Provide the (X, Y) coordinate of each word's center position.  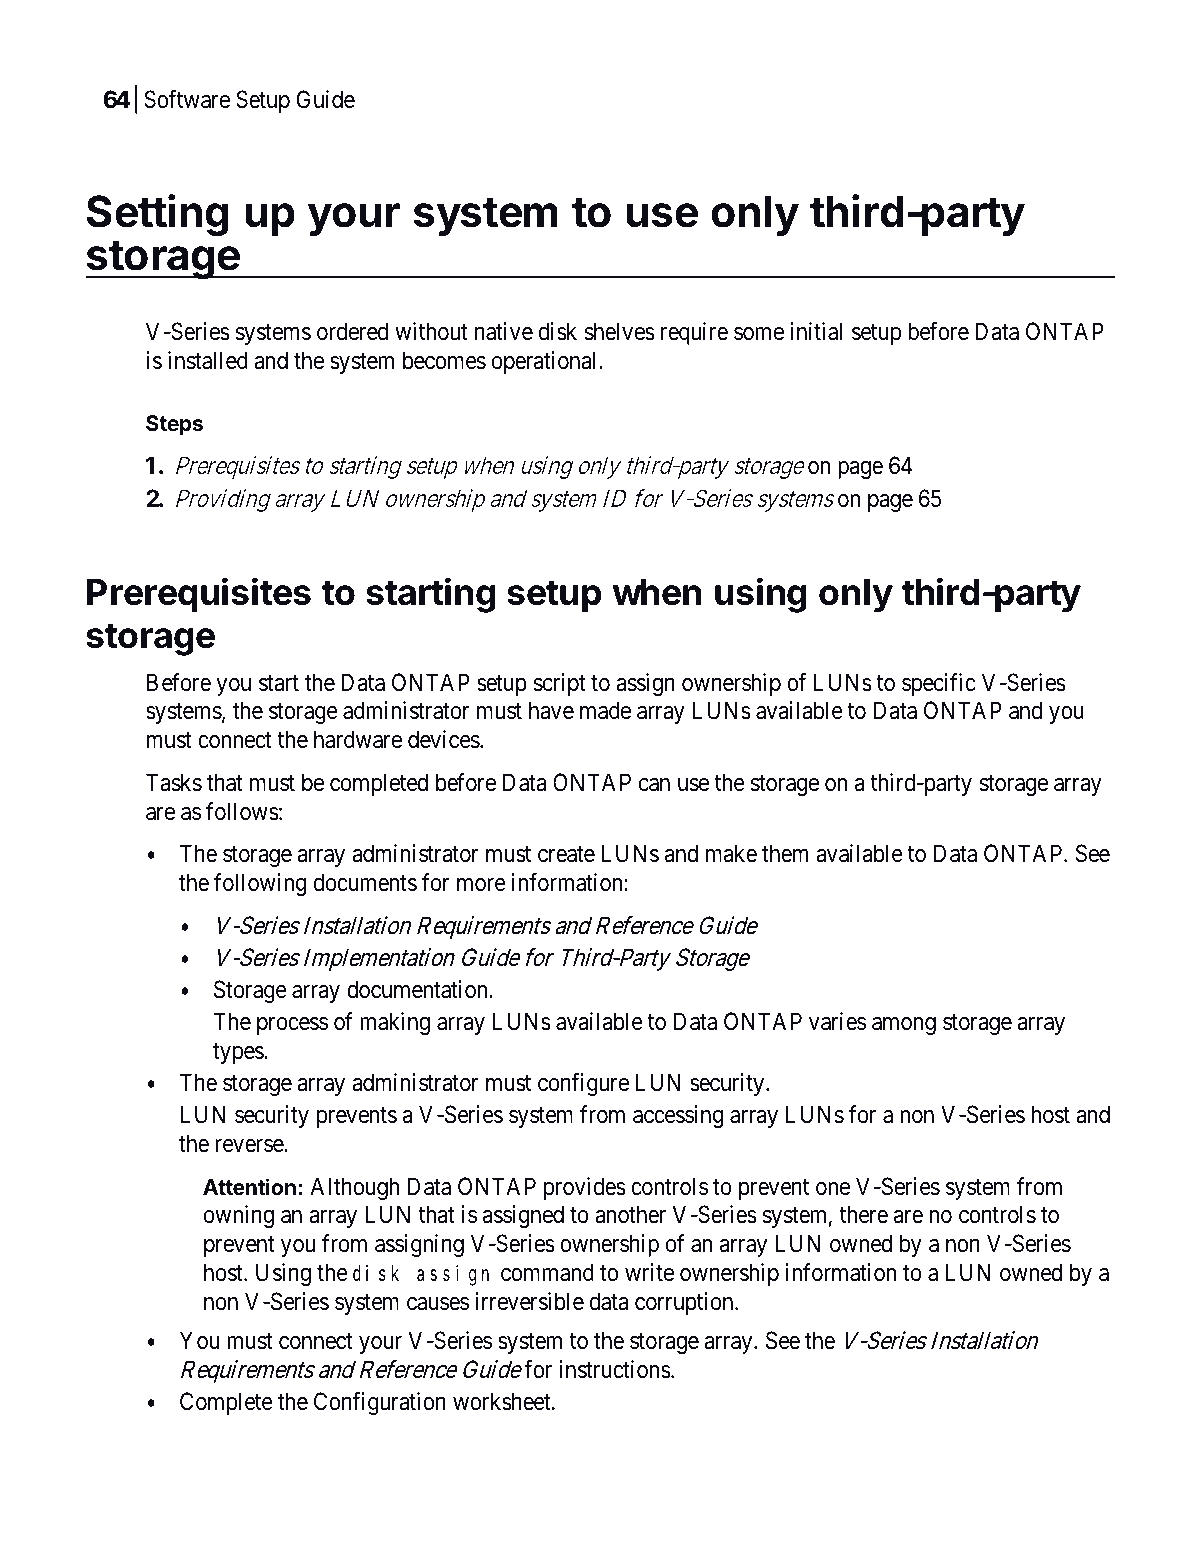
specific (939, 684)
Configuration (380, 1403)
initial (816, 331)
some (759, 334)
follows (242, 811)
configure (583, 1084)
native (504, 331)
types (239, 1053)
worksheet (503, 1401)
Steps (174, 425)
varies (837, 1021)
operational (546, 362)
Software (187, 99)
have (551, 710)
